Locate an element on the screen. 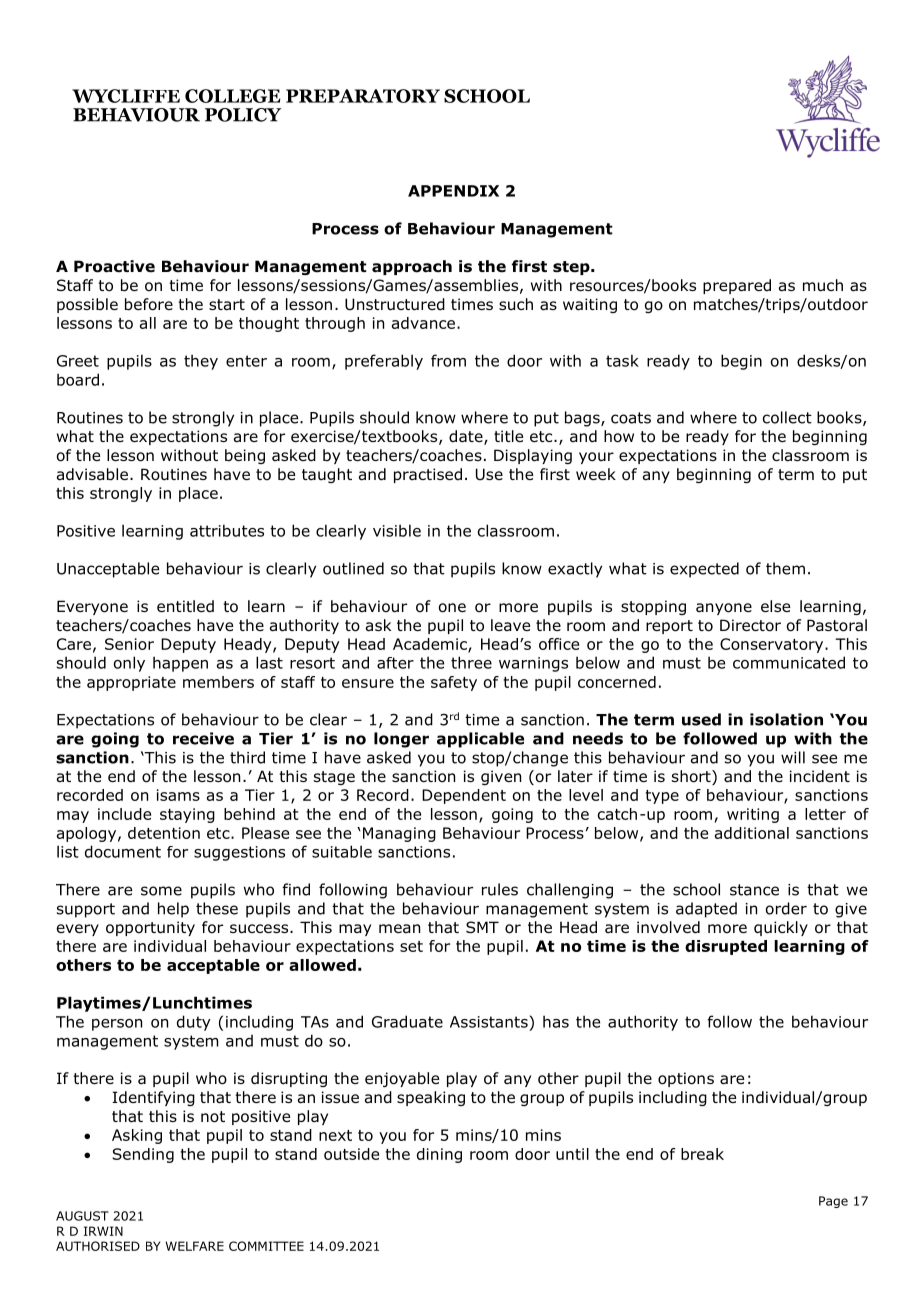  APPENDIX is located at coordinates (453, 191).
